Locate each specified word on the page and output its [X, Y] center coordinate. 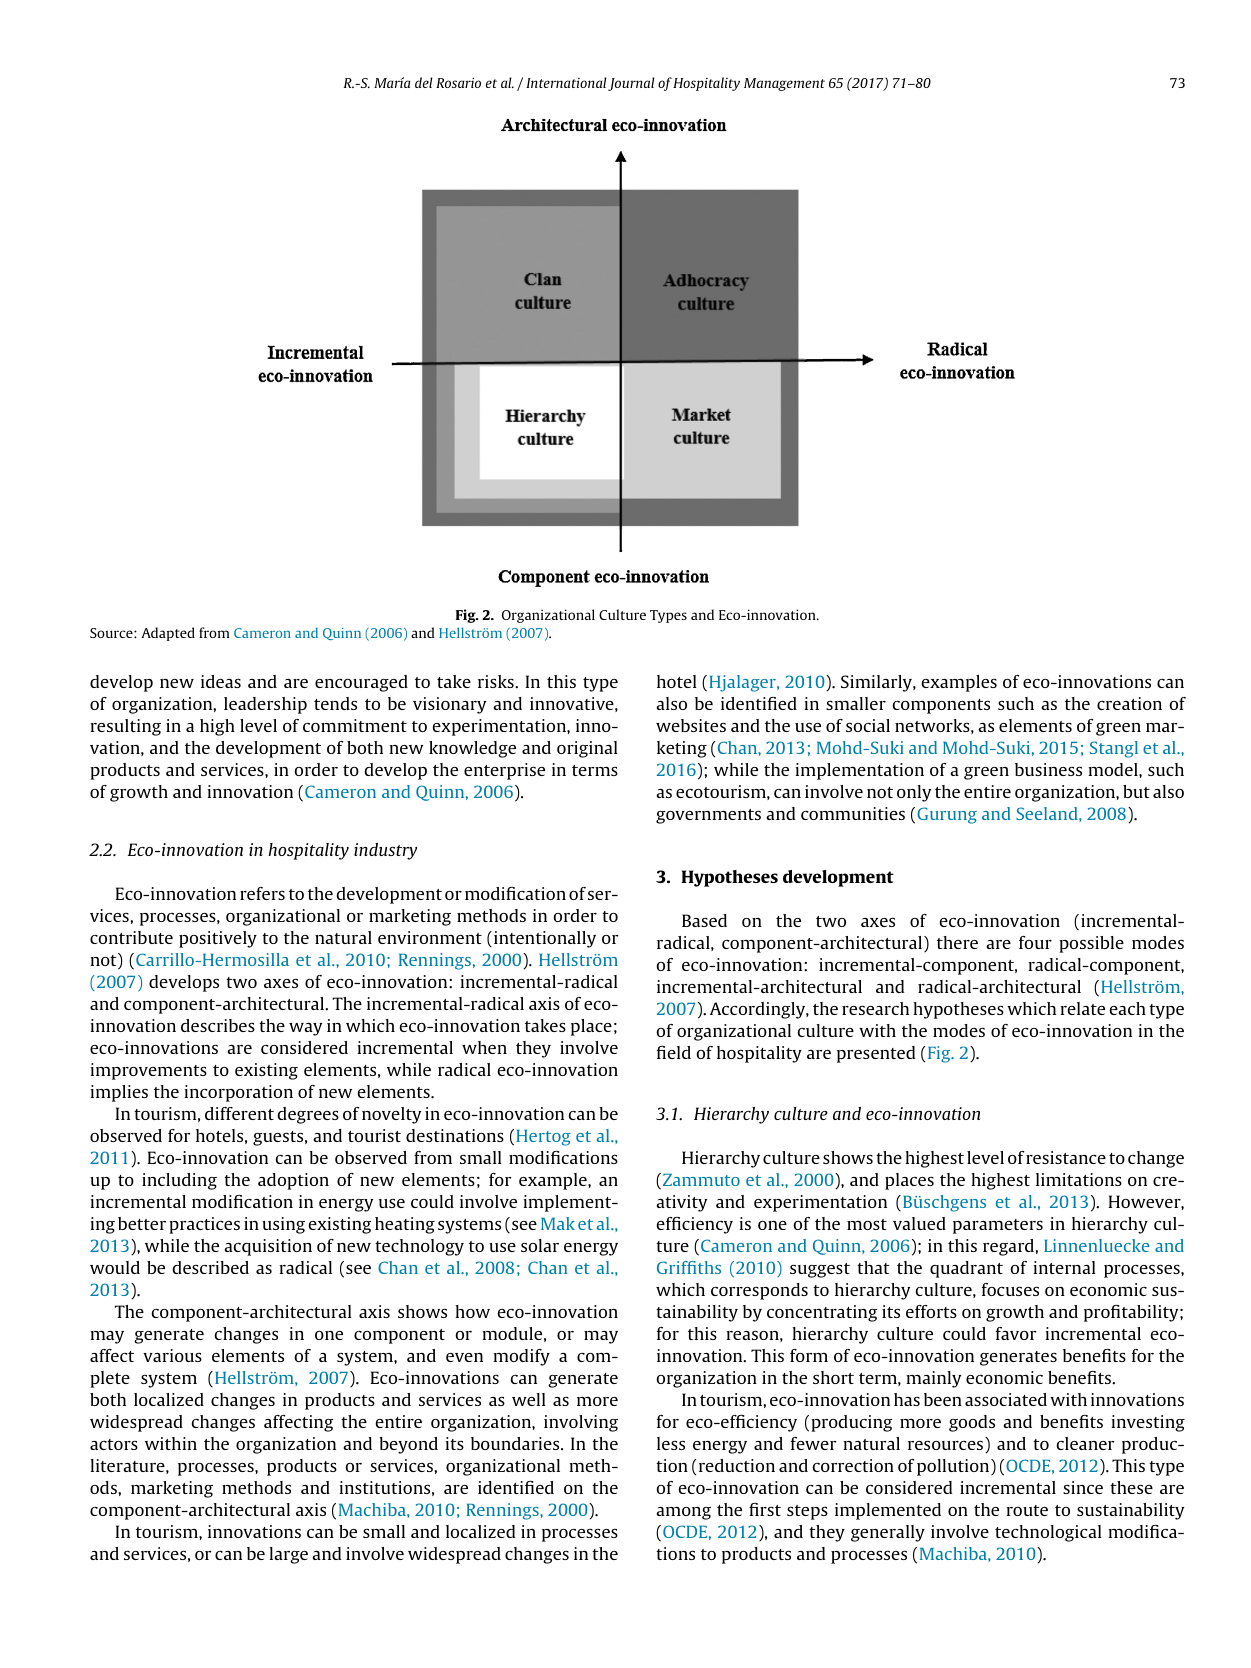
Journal [631, 84]
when [484, 1047]
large [288, 1555]
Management [784, 84]
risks [497, 681]
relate [1082, 1008]
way [305, 1029]
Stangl [1114, 749]
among [683, 1513]
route [1027, 1510]
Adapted [168, 634]
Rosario [458, 82]
